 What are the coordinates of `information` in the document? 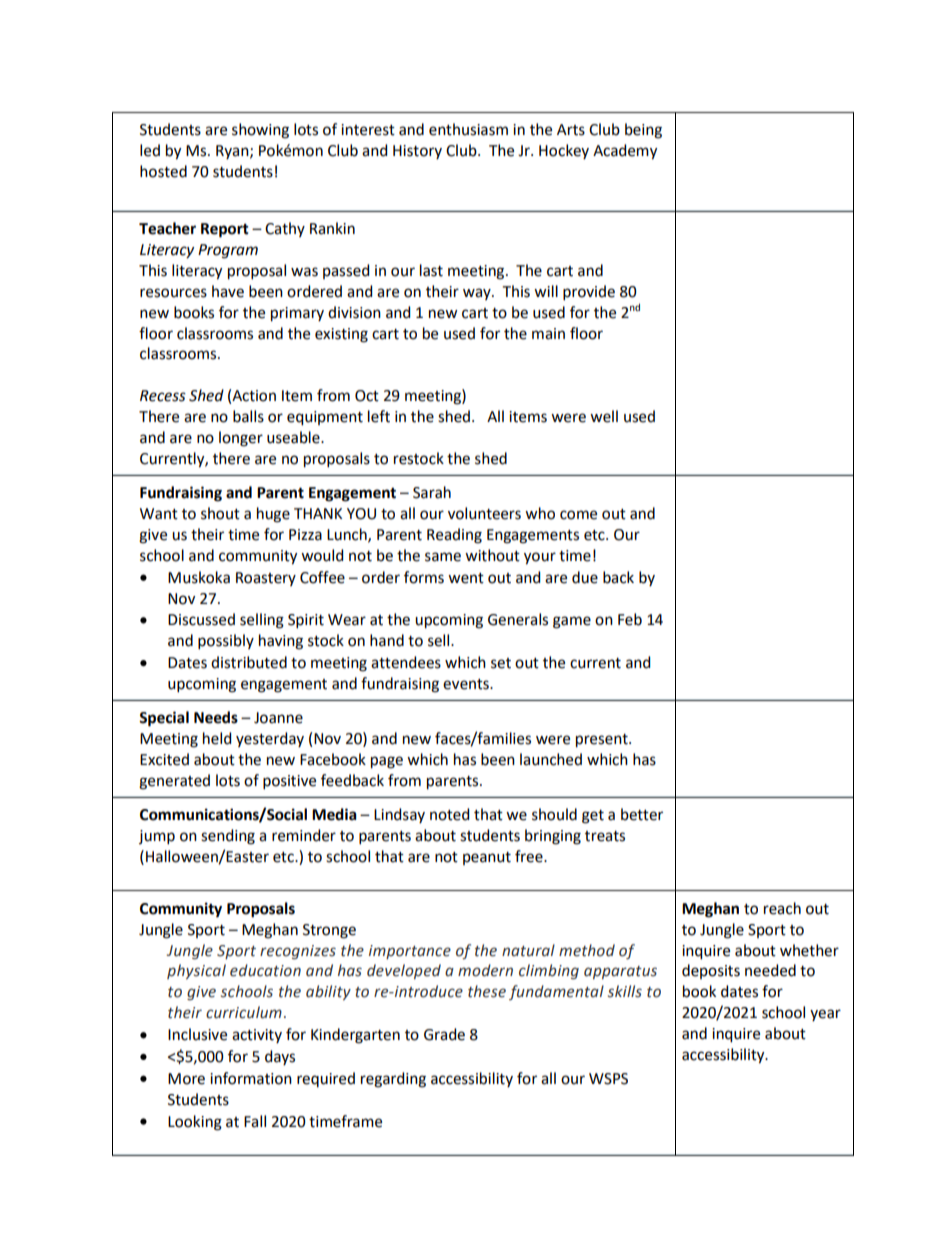 It's located at (251, 1078).
